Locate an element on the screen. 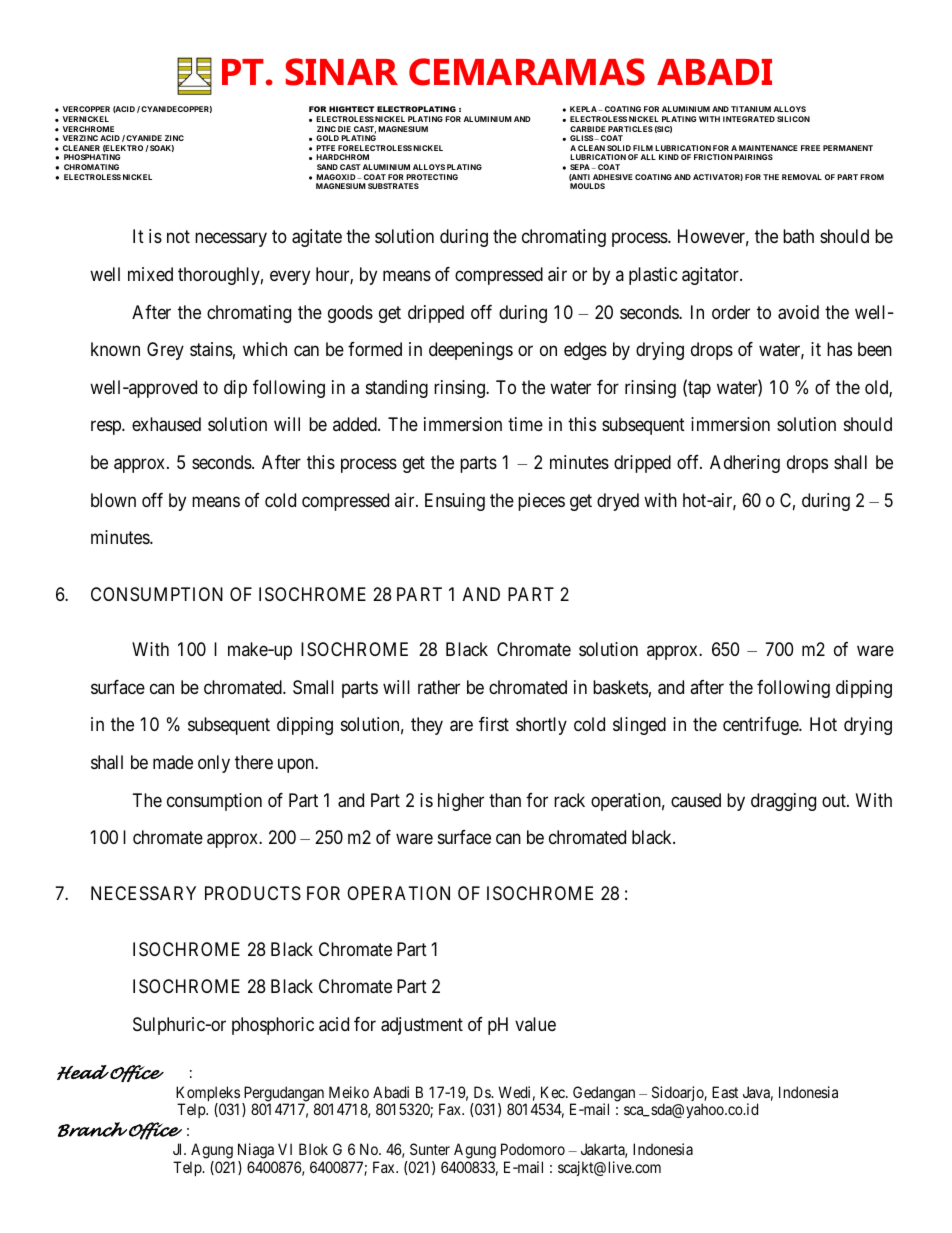 Image resolution: width=952 pixels, height=1233 pixels. PROTECTING is located at coordinates (432, 177).
